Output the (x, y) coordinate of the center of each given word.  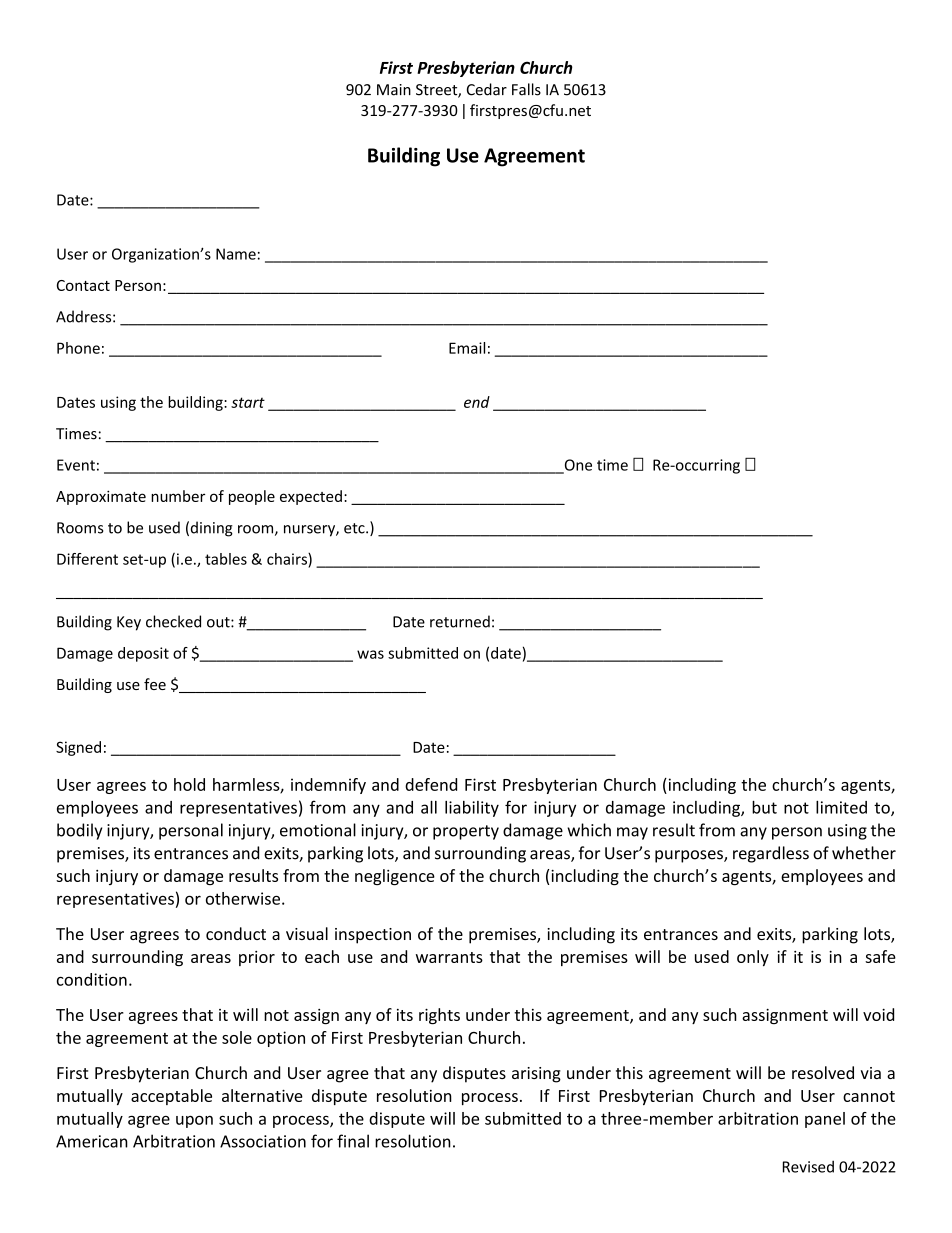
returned (460, 621)
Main (394, 90)
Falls (526, 89)
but (764, 807)
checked (173, 621)
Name (236, 254)
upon (194, 1121)
